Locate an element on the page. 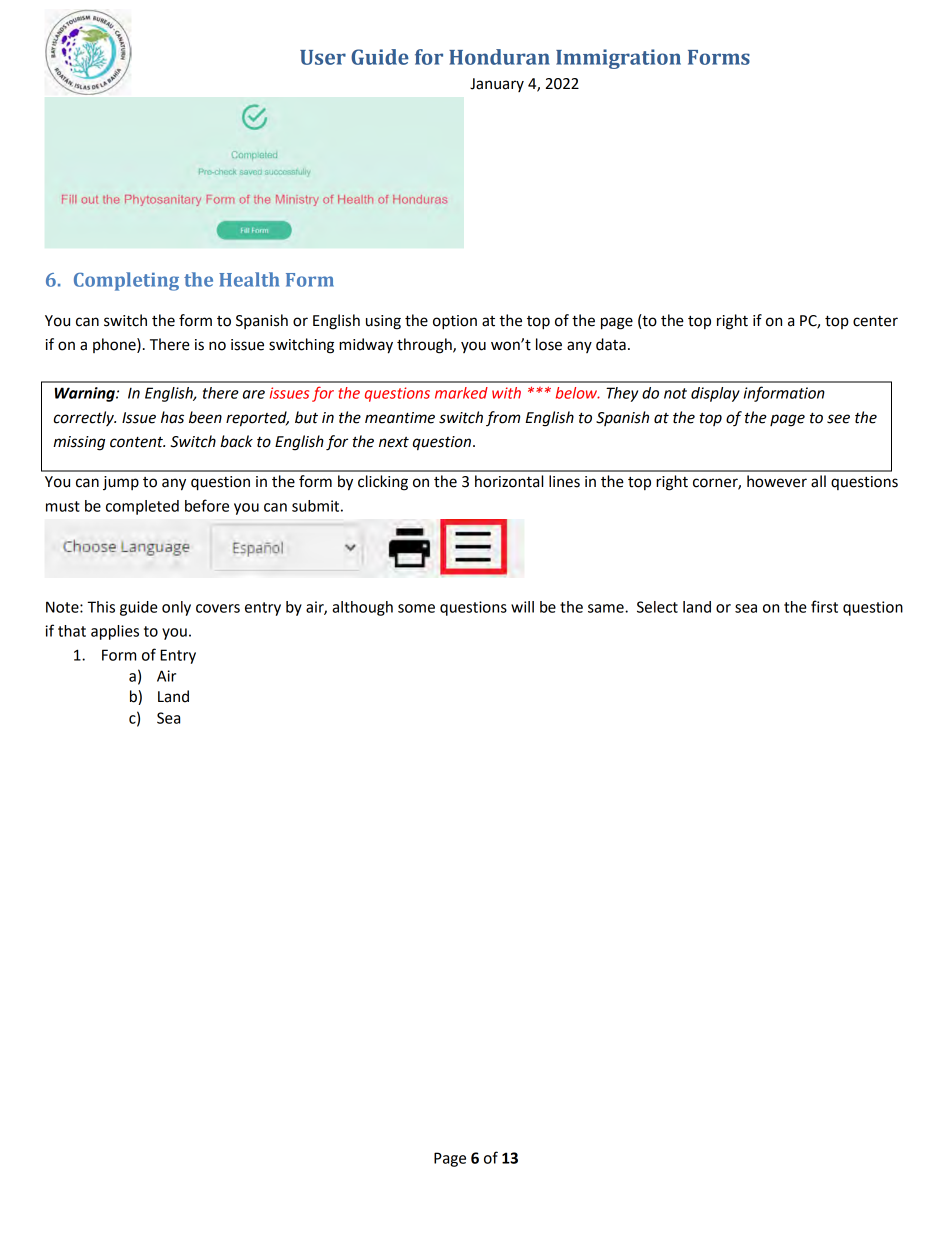 The image size is (952, 1233). only is located at coordinates (176, 608).
